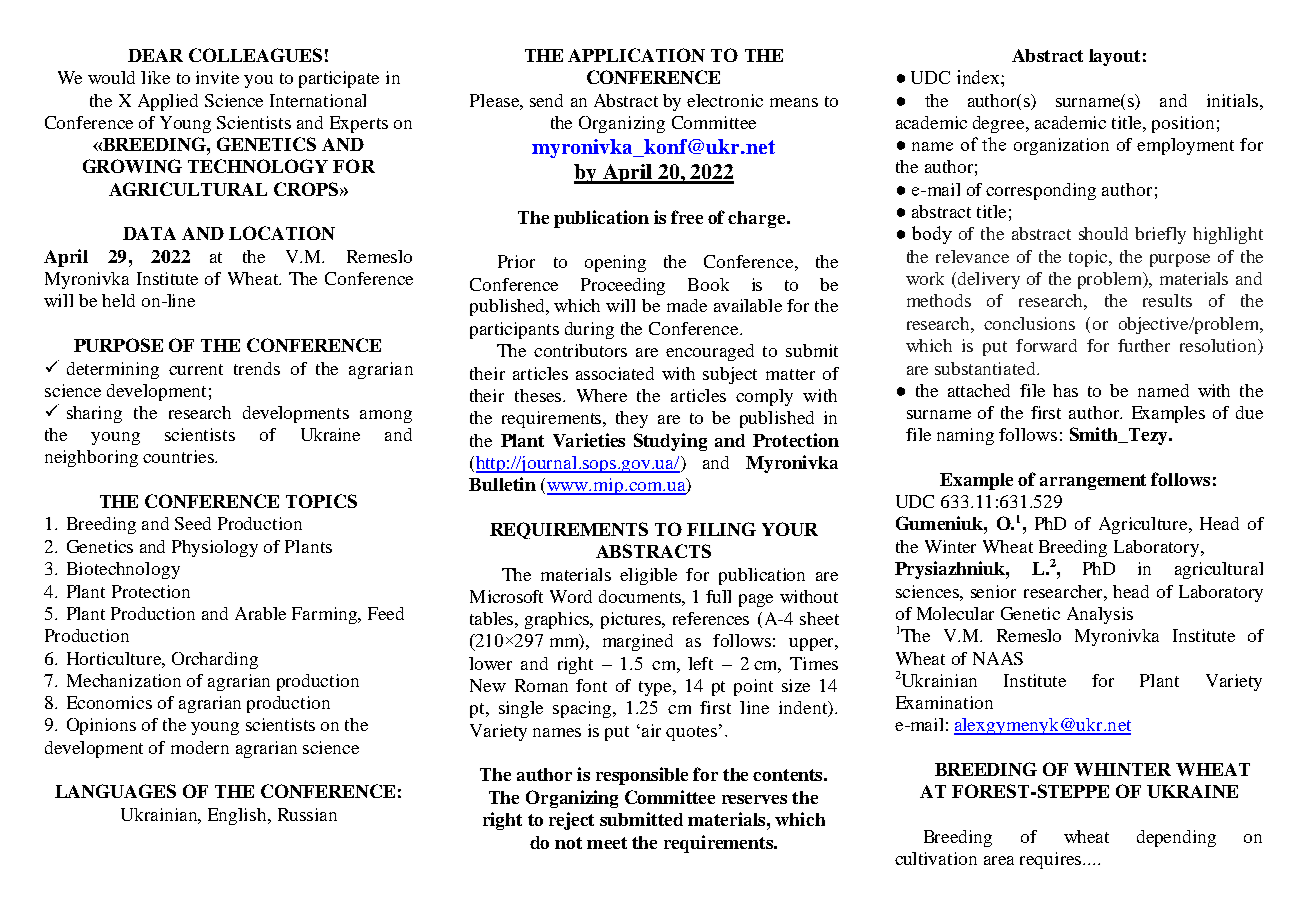 This screenshot has height=924, width=1308. I want to click on Analysis, so click(1100, 615).
